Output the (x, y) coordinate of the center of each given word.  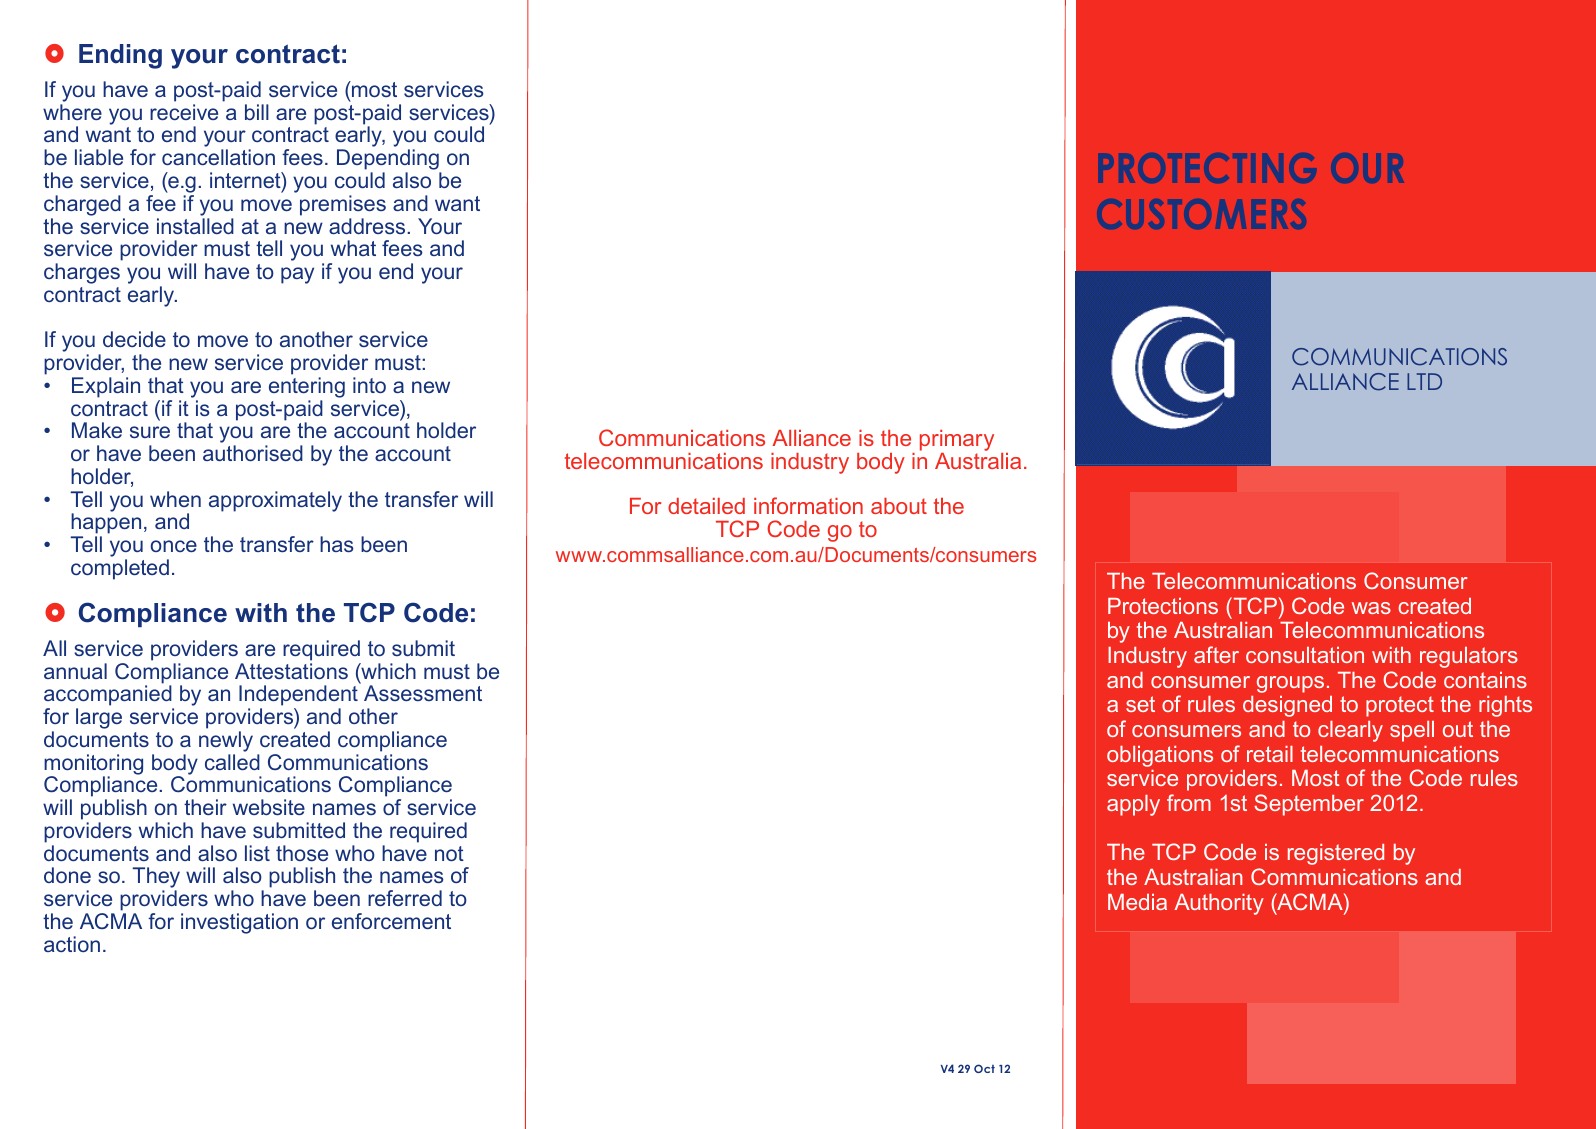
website (269, 807)
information (808, 505)
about (899, 506)
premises (343, 205)
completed (120, 569)
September (1309, 805)
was (1371, 608)
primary (957, 442)
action (72, 944)
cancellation (218, 157)
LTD (1424, 381)
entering (307, 387)
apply (1133, 805)
